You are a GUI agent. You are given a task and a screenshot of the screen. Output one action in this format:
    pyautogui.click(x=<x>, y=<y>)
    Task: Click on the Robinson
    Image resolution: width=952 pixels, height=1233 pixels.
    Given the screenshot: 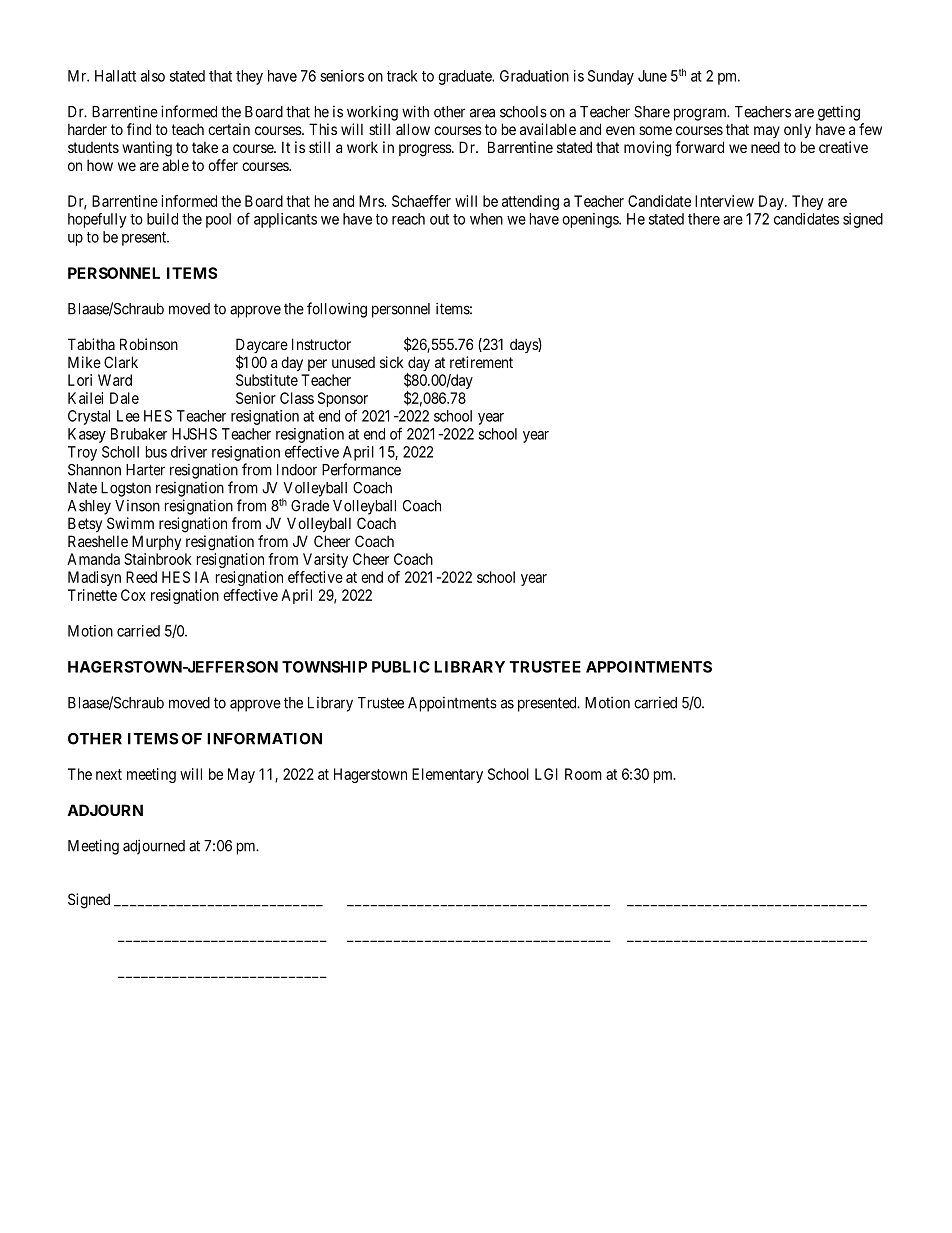 What is the action you would take?
    pyautogui.click(x=149, y=344)
